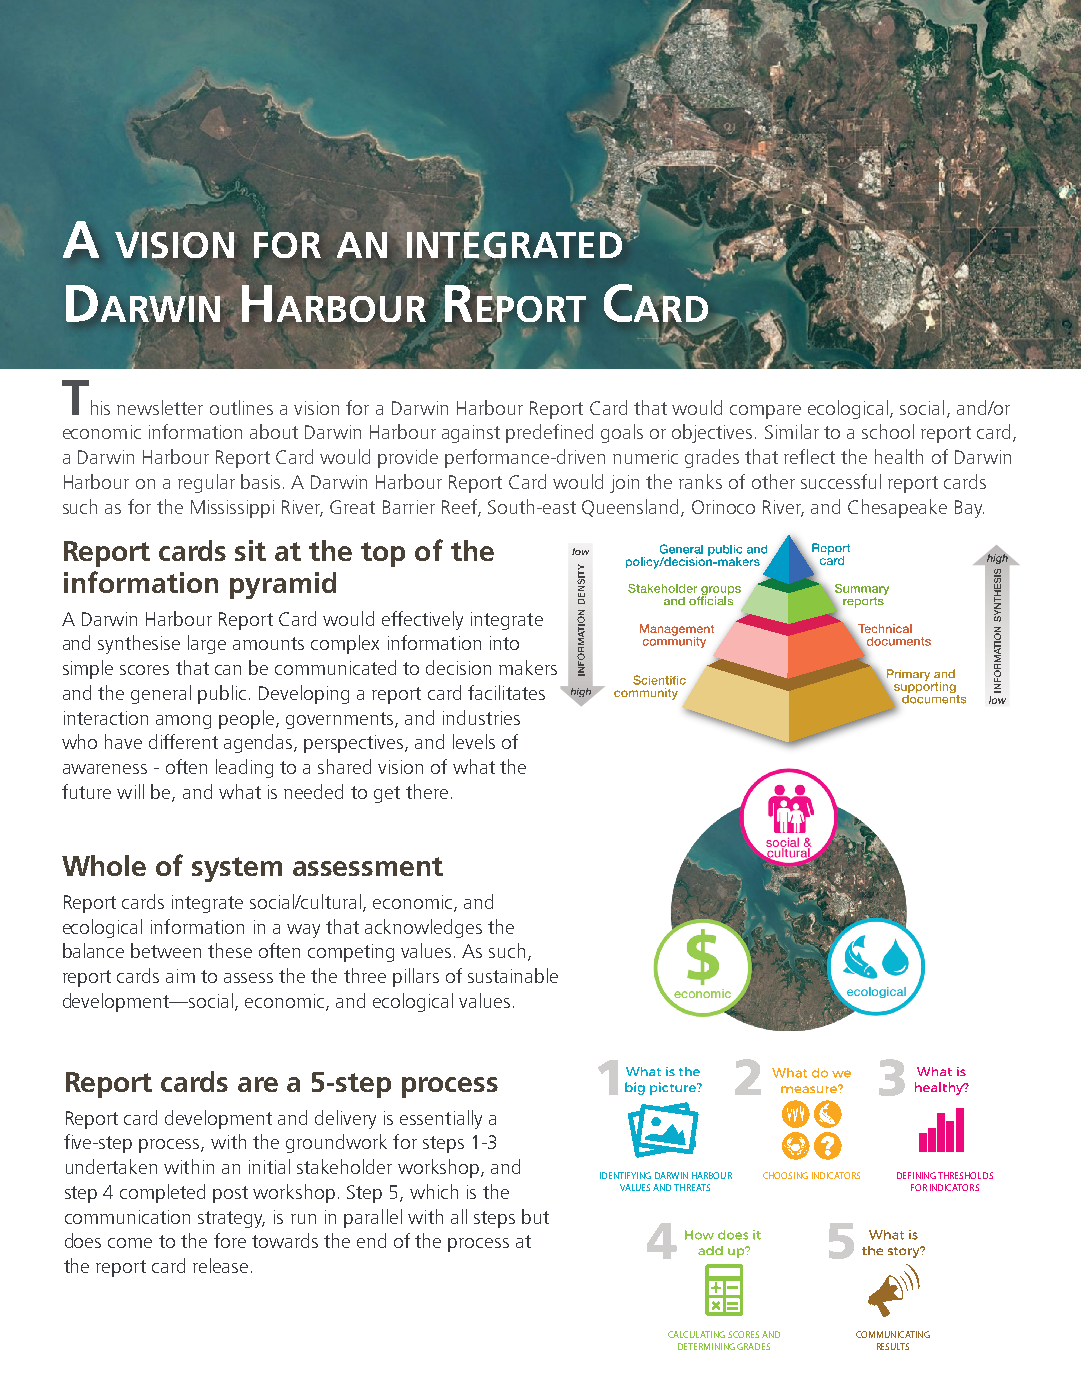 The height and width of the page is (1399, 1081). I want to click on CALCULATING, so click(696, 1334).
